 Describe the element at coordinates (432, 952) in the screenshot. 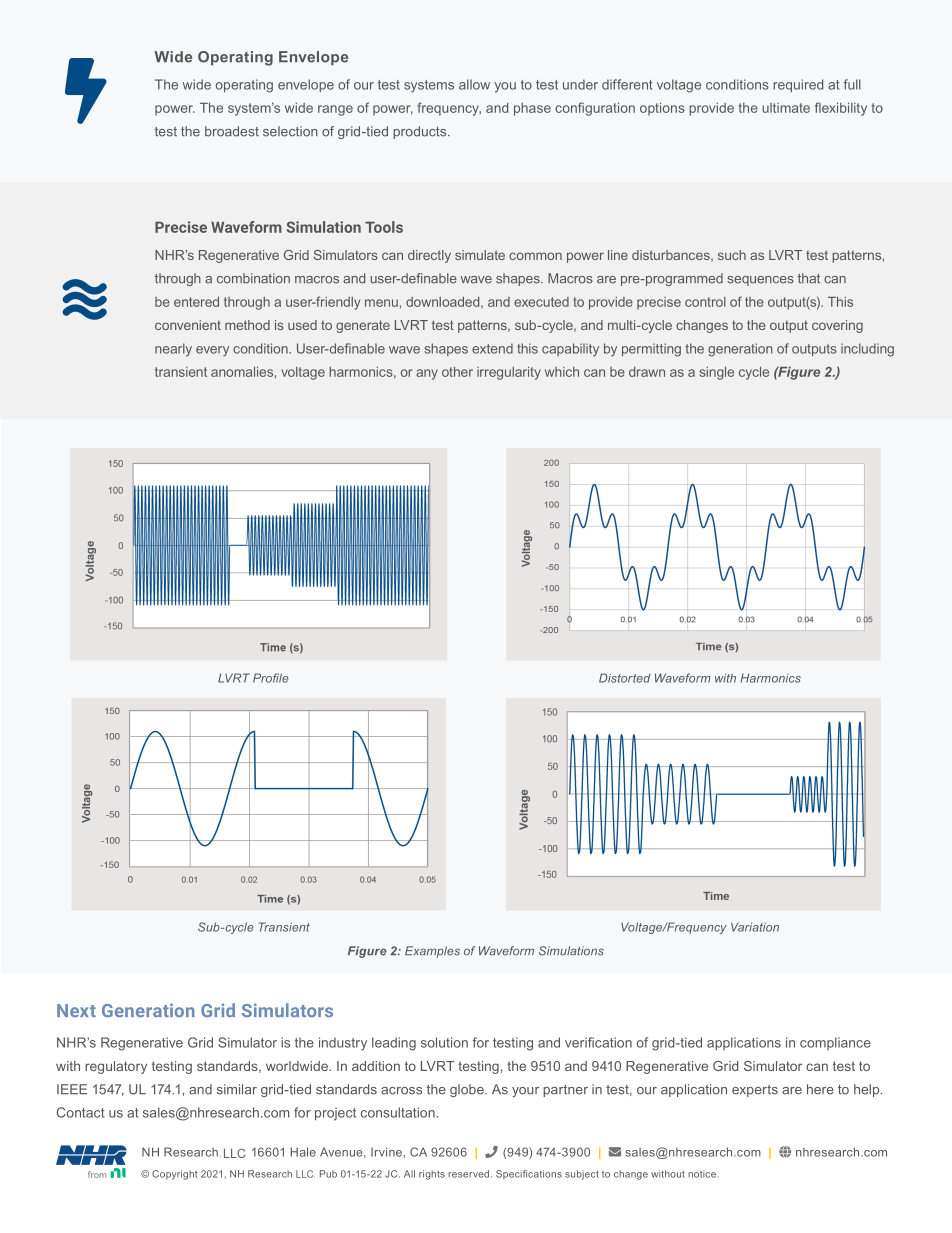

I see `Examples` at that location.
